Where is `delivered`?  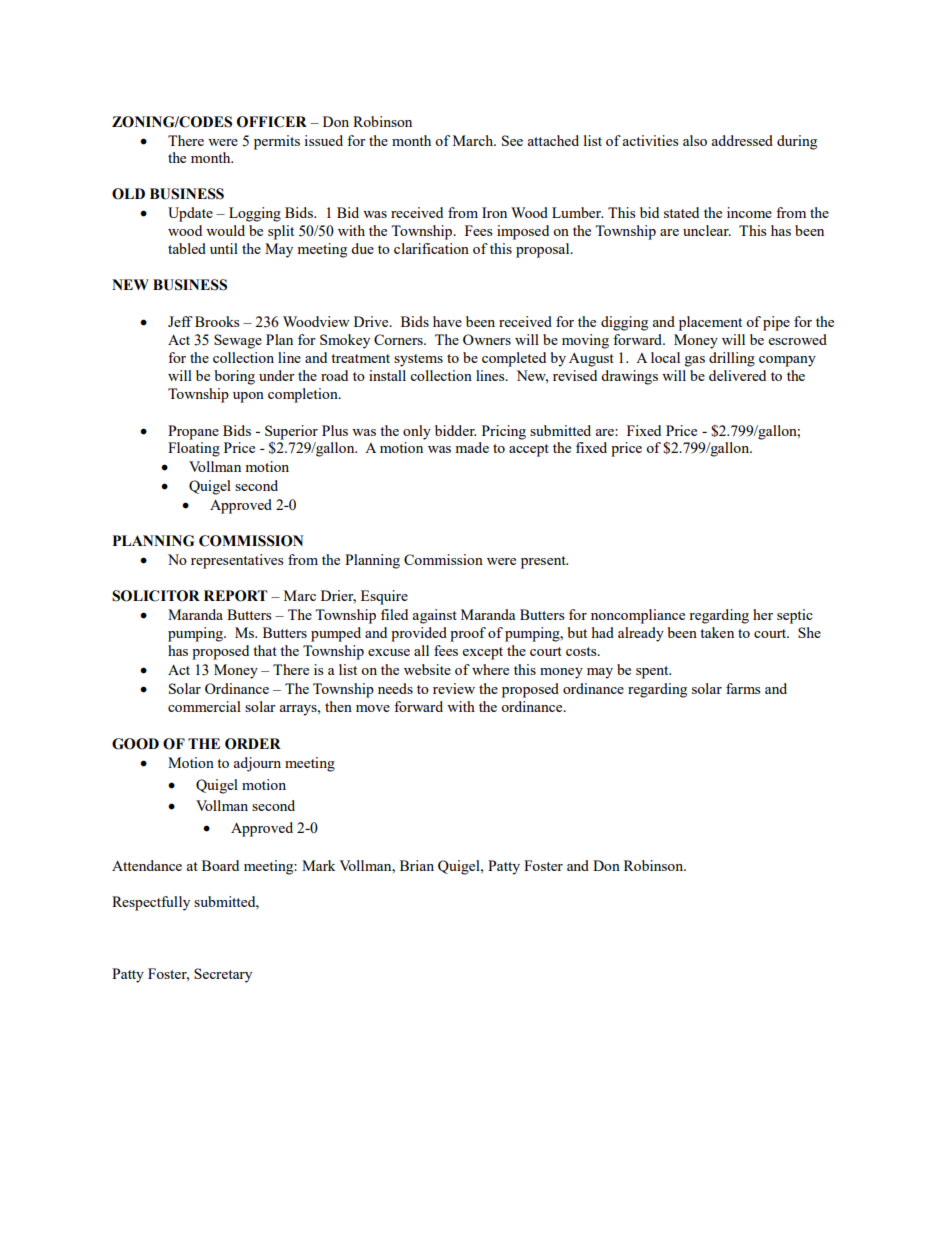 delivered is located at coordinates (737, 375).
